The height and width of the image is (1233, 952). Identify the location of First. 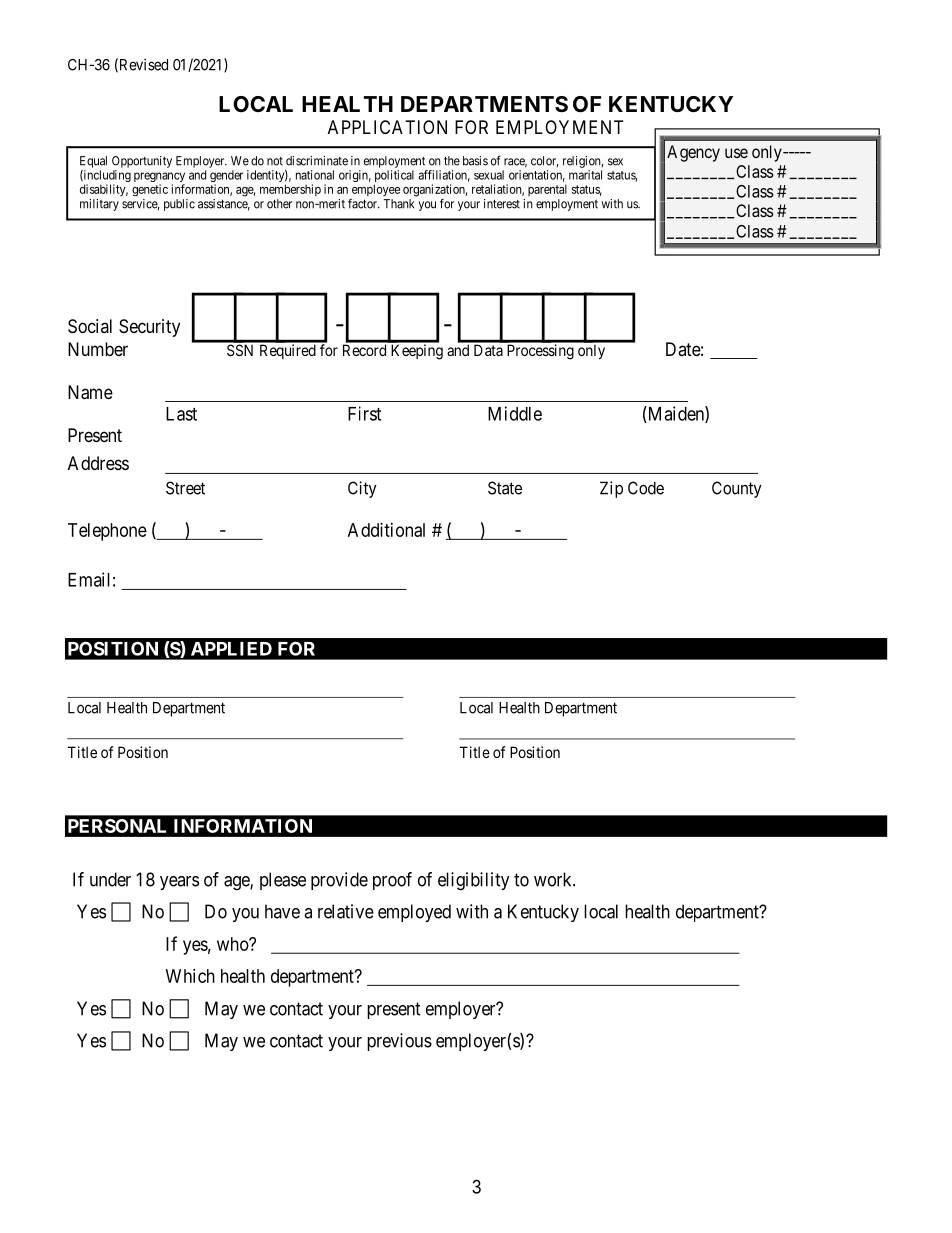
(364, 413).
